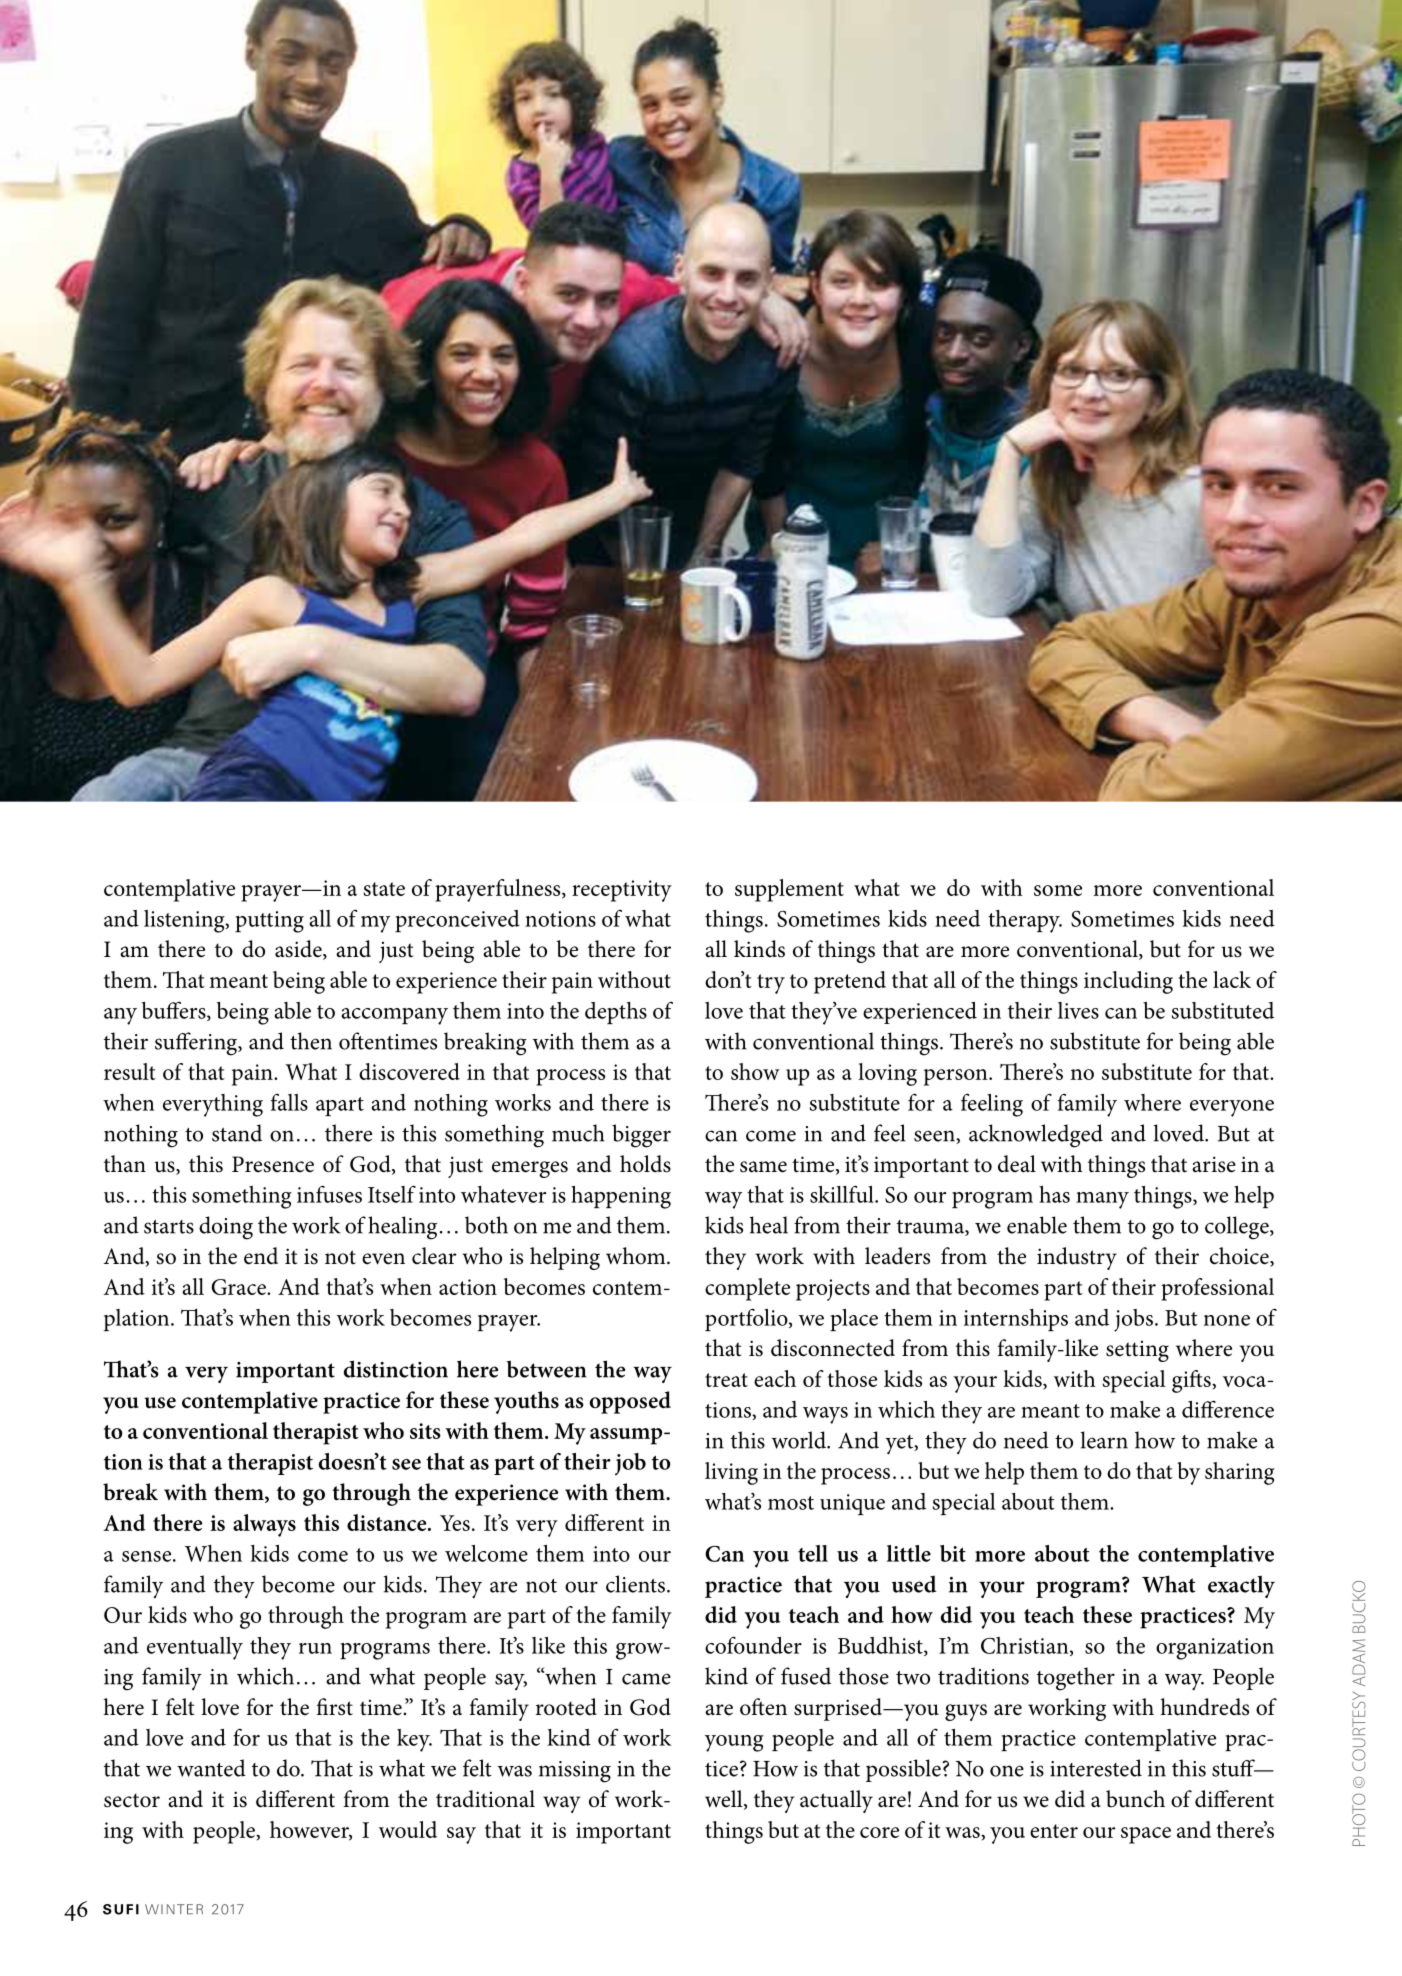 This screenshot has height=1976, width=1402. Describe the element at coordinates (269, 922) in the screenshot. I see `putting` at that location.
